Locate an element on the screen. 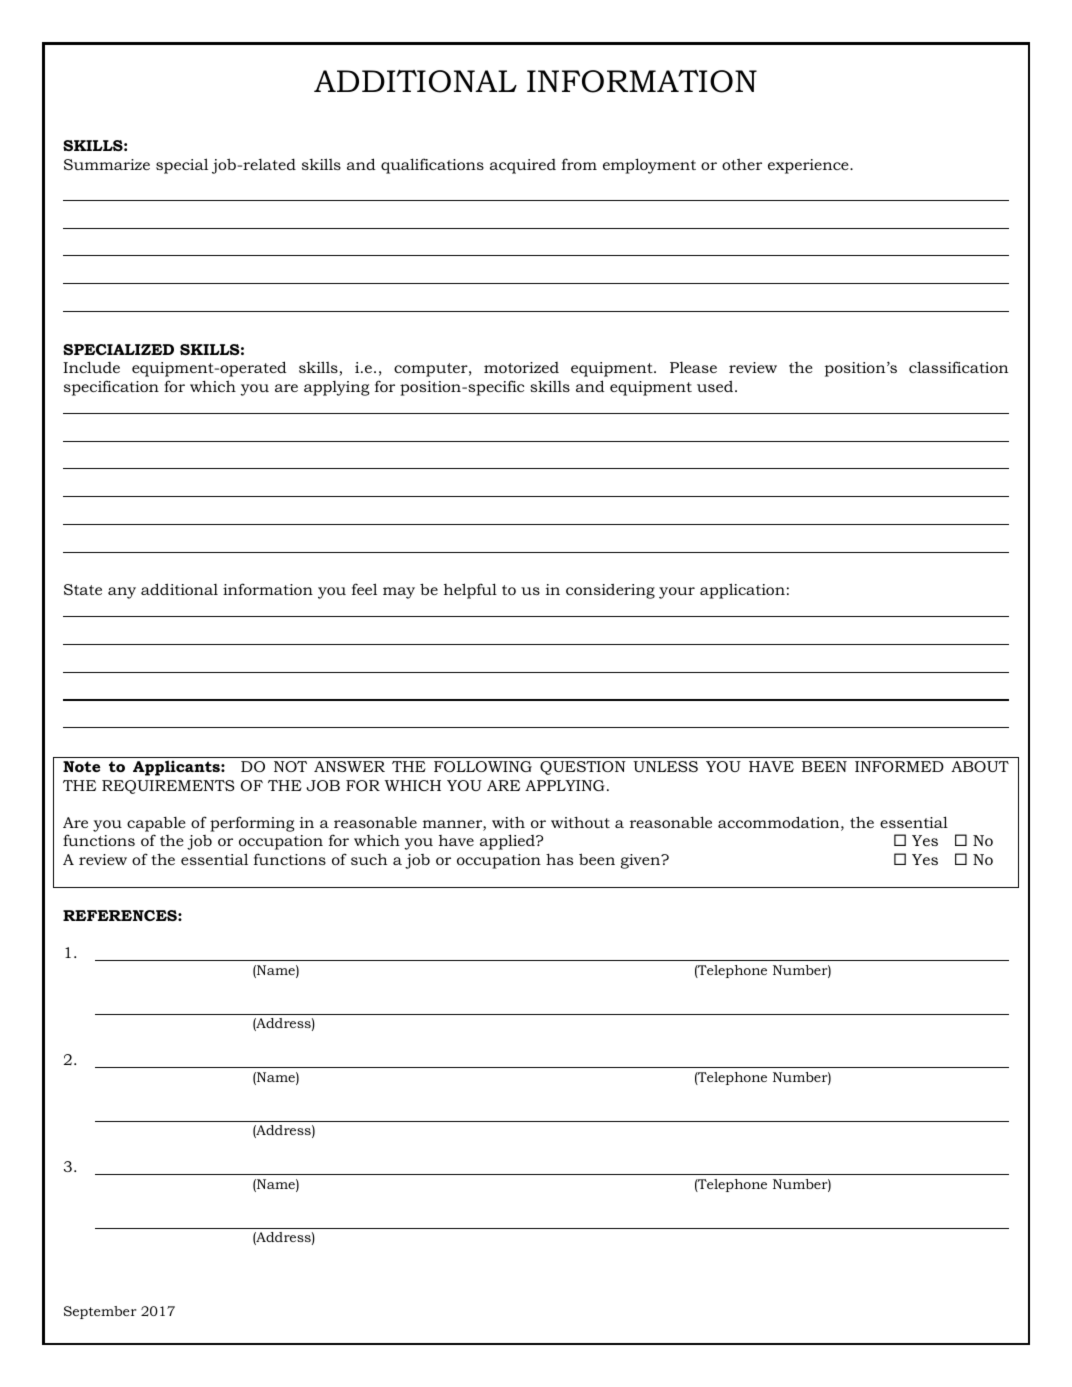 Image resolution: width=1072 pixels, height=1387 pixels. FOLLOWING is located at coordinates (483, 766).
